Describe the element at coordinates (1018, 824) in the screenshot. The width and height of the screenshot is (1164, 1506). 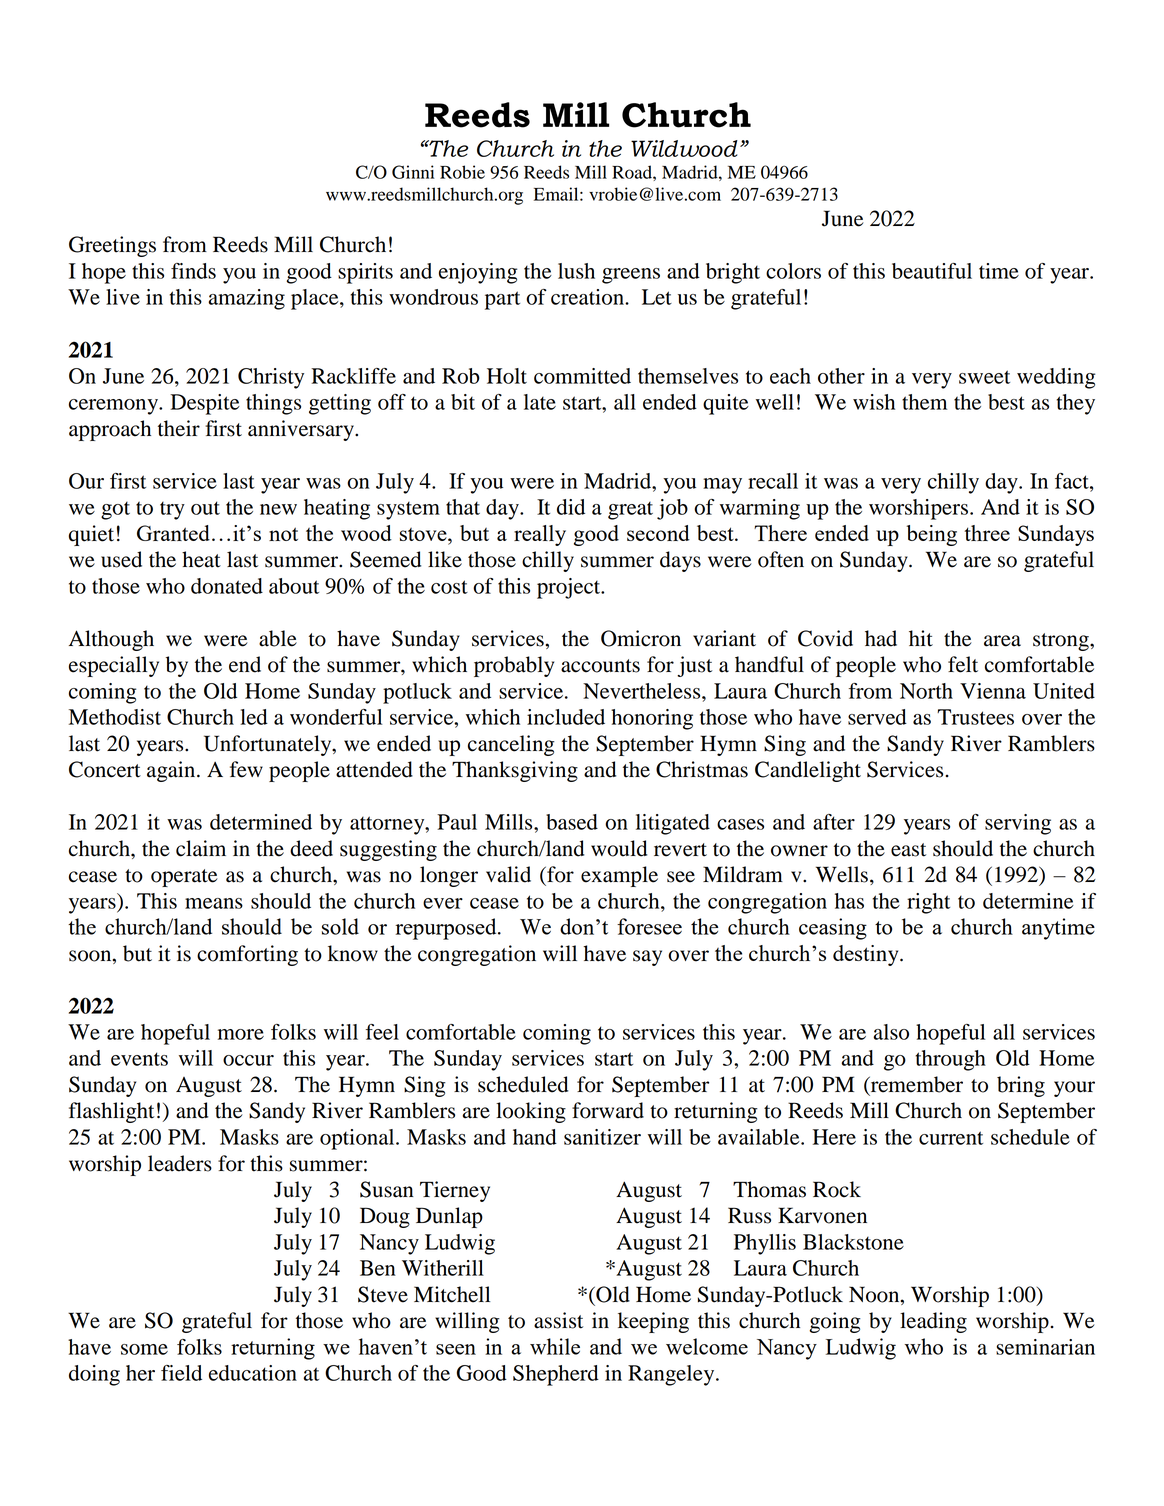
I see `serving` at that location.
